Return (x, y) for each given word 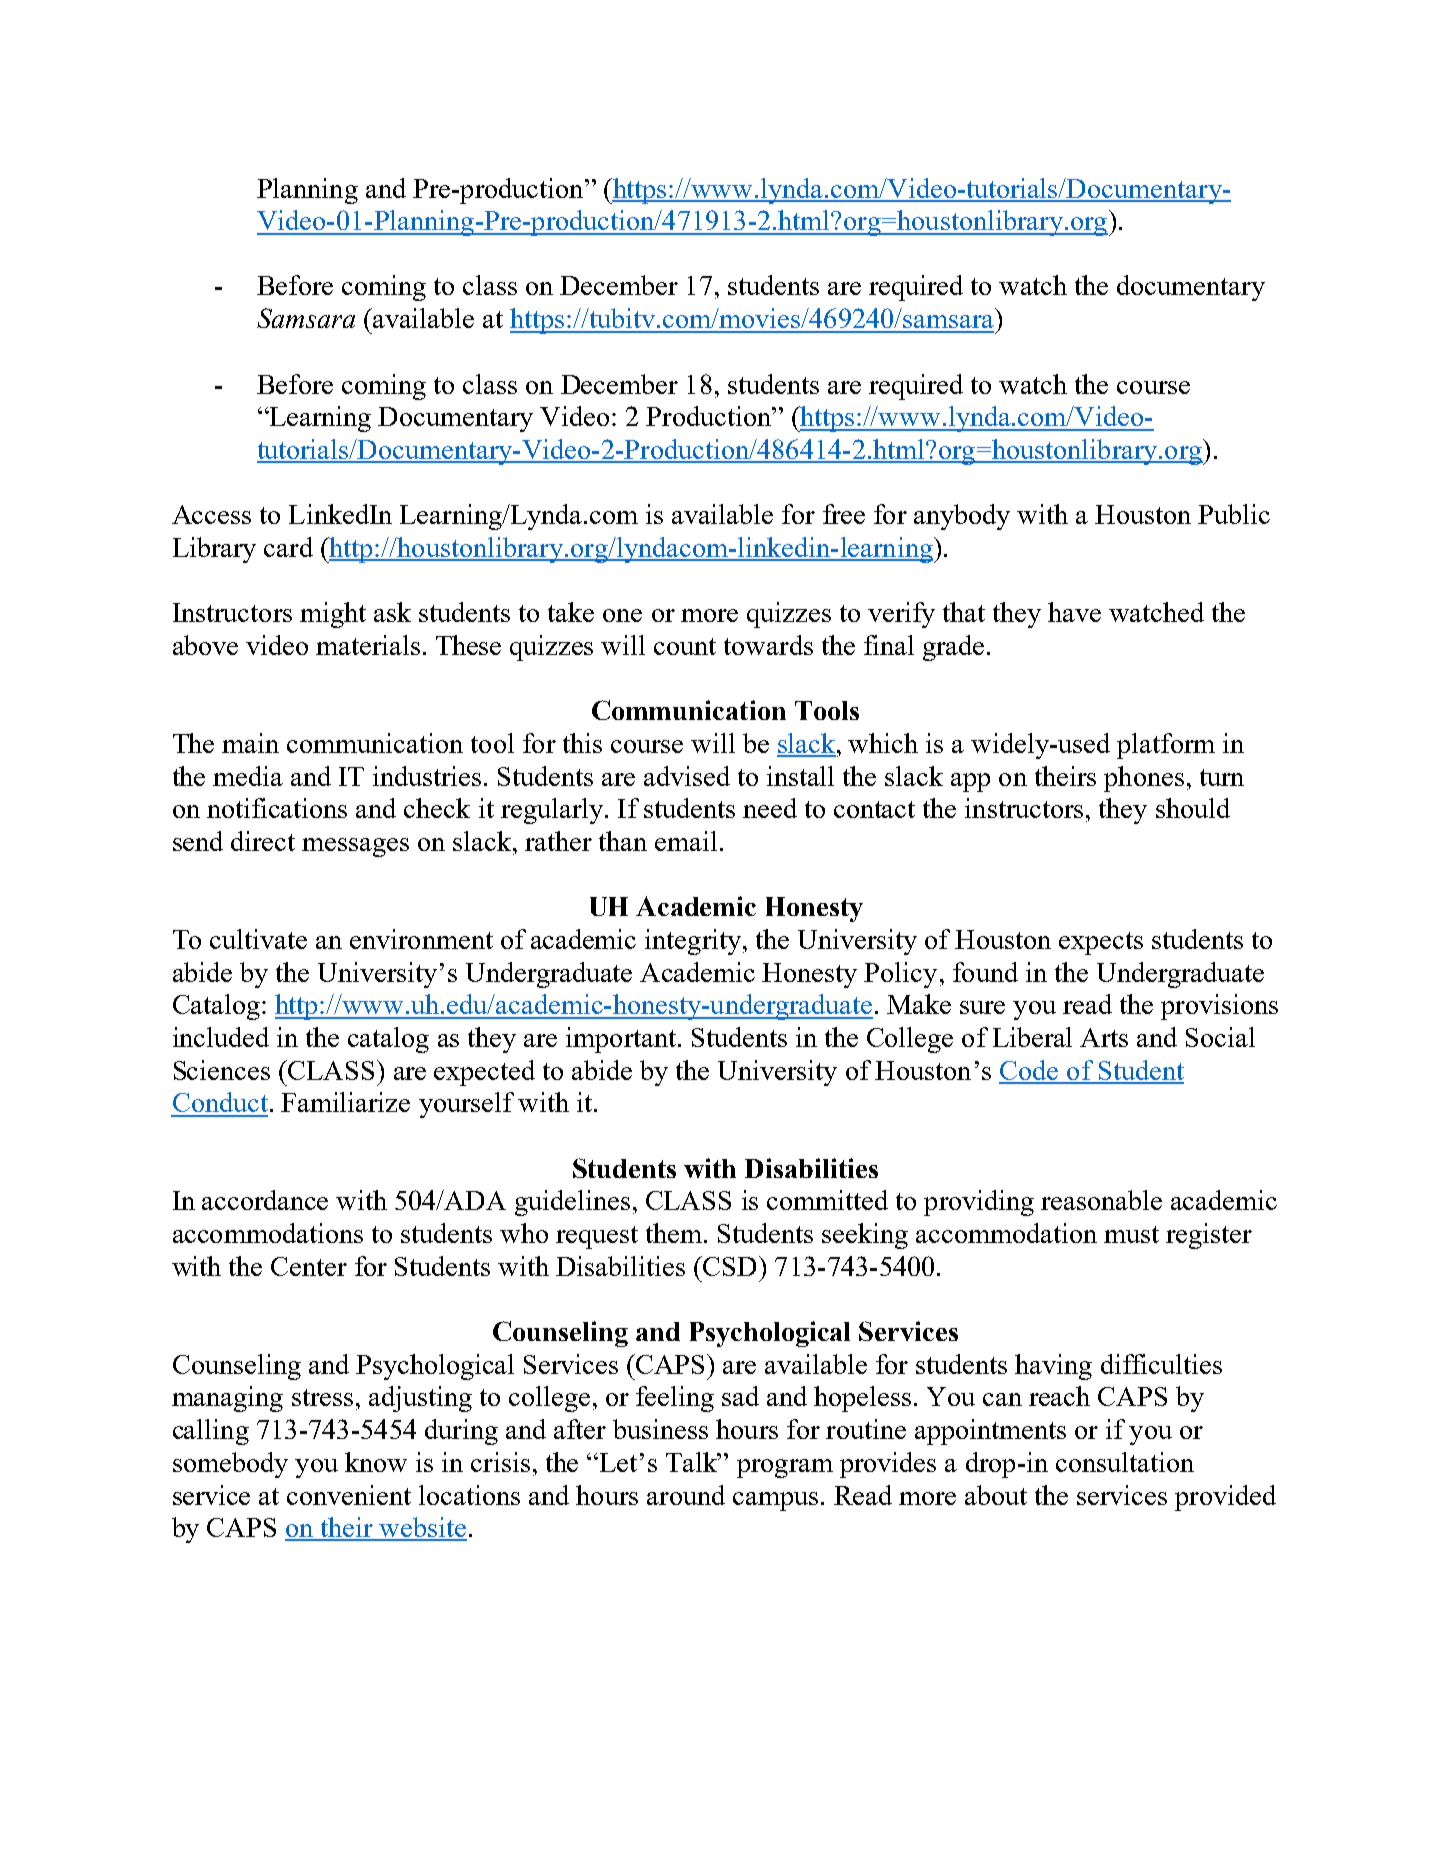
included (221, 1037)
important (621, 1040)
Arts (1104, 1037)
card (288, 547)
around (686, 1495)
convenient (349, 1495)
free (844, 514)
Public (1234, 514)
